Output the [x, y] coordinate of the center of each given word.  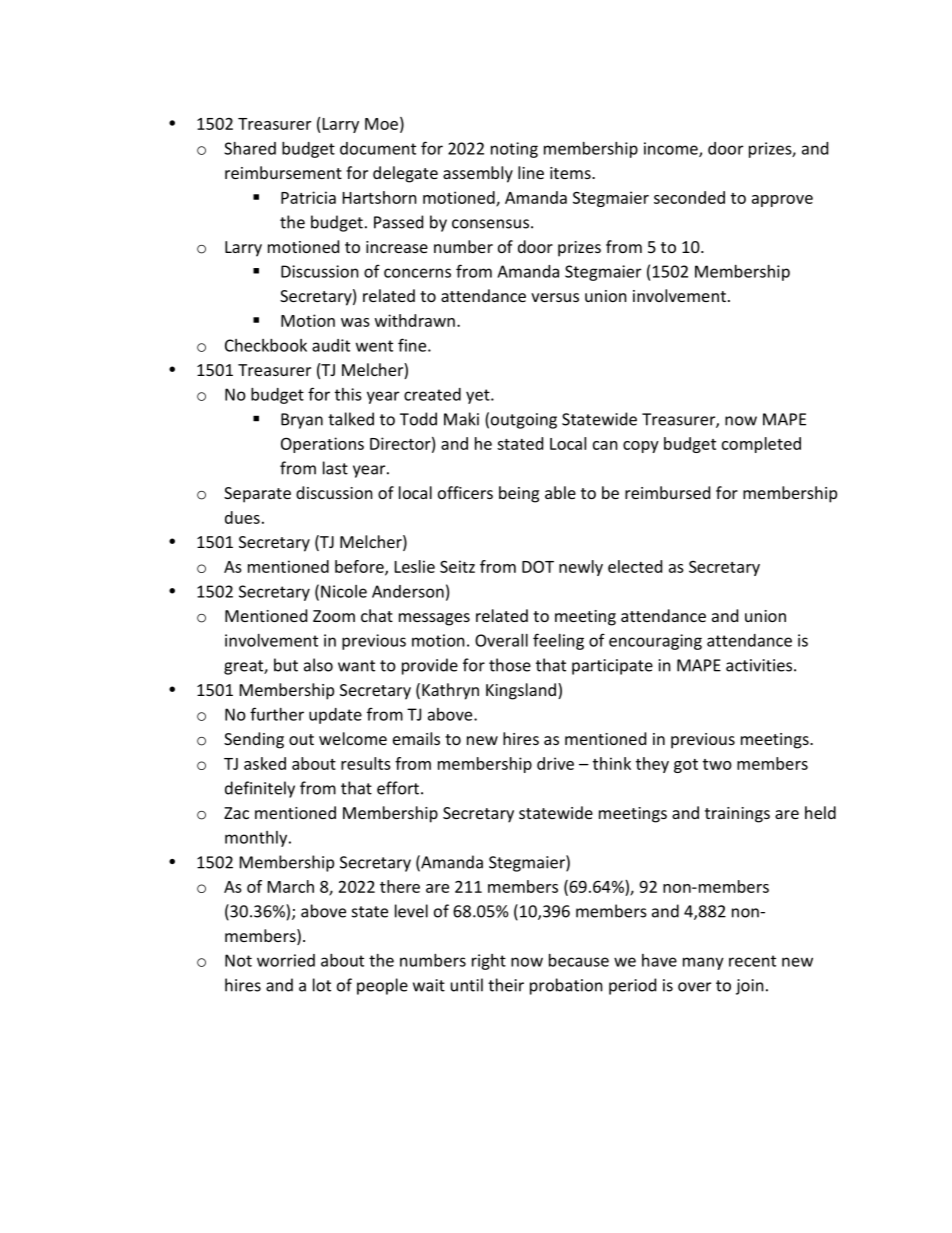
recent [752, 961]
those [510, 665]
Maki [461, 419]
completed [761, 445]
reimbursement [283, 172]
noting [514, 150]
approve [782, 201]
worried [286, 960]
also [318, 665]
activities [760, 665]
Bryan [302, 421]
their [506, 985]
